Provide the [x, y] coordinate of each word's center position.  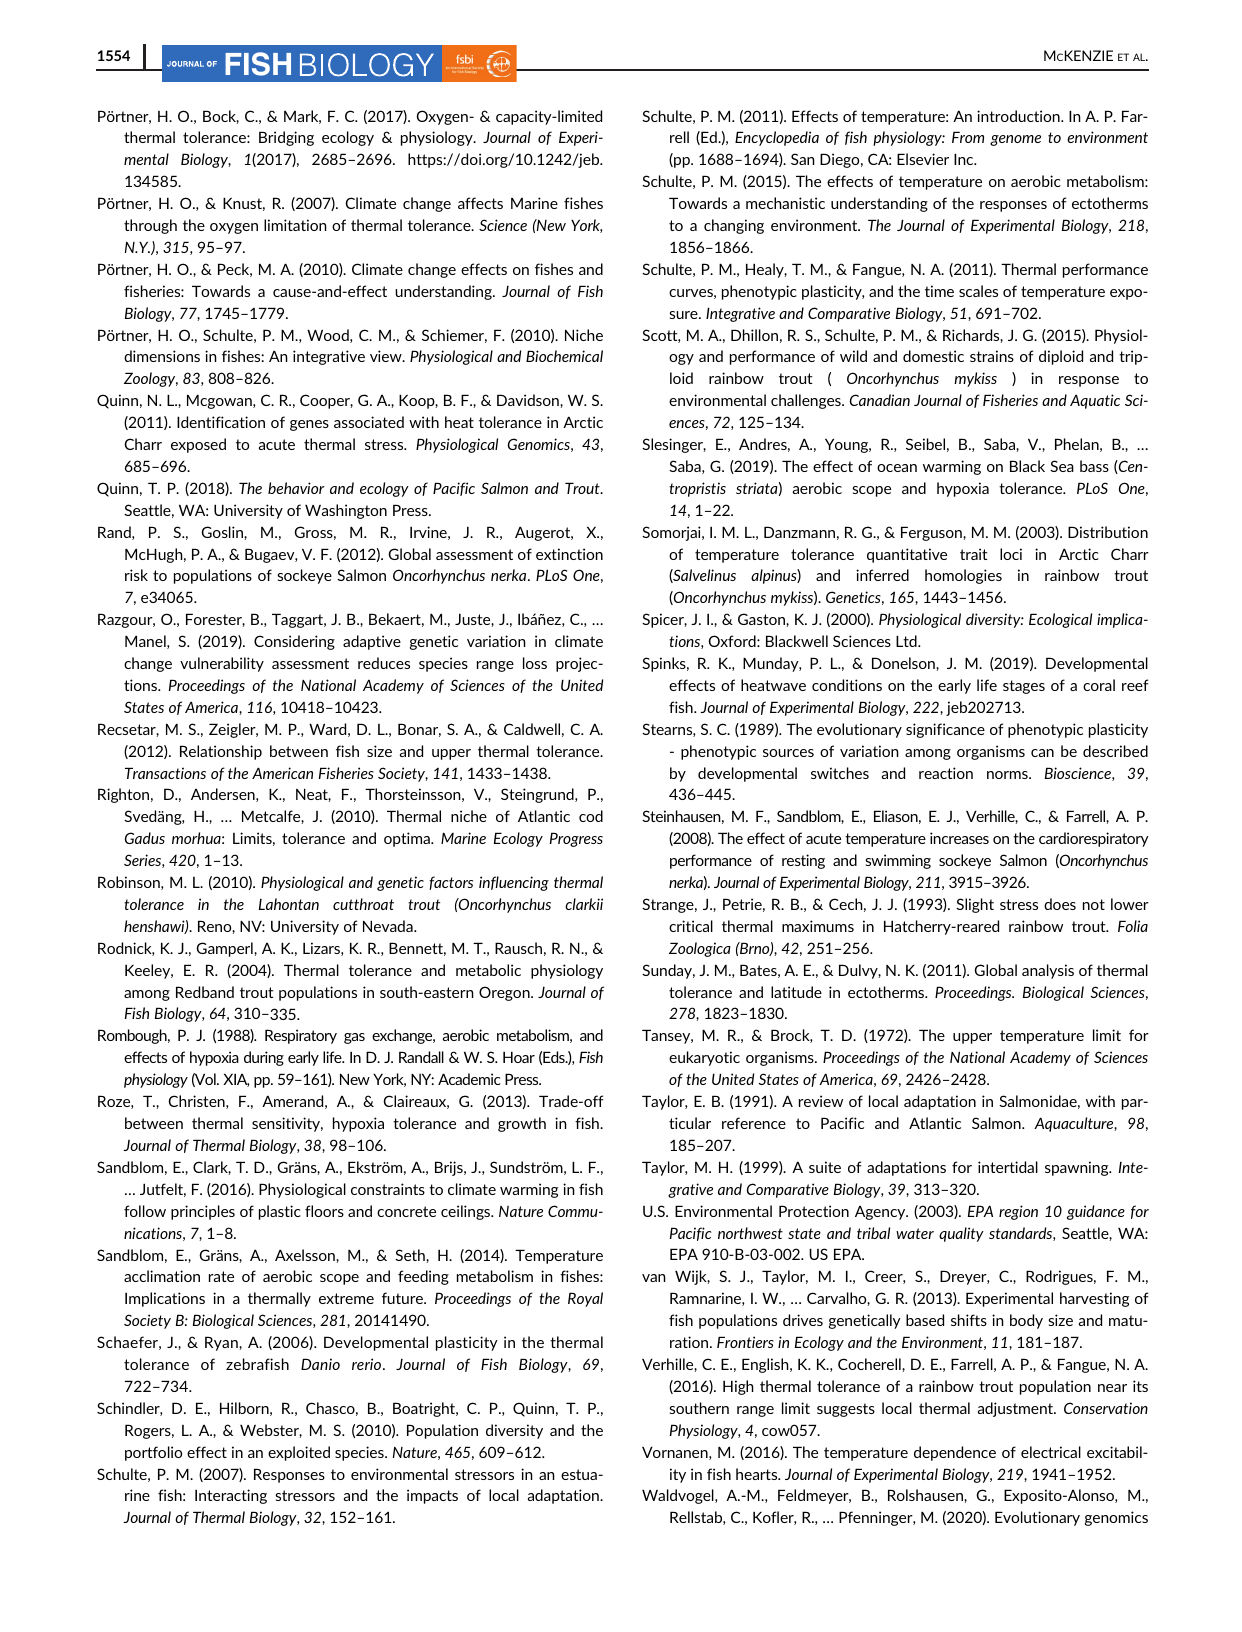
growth [522, 1124]
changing [734, 226]
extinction [569, 554]
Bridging [286, 138]
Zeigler [233, 730]
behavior [296, 488]
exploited [299, 1453]
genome [1015, 140]
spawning [1078, 1168]
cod [591, 816]
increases [959, 838]
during [264, 1058]
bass [1094, 466]
